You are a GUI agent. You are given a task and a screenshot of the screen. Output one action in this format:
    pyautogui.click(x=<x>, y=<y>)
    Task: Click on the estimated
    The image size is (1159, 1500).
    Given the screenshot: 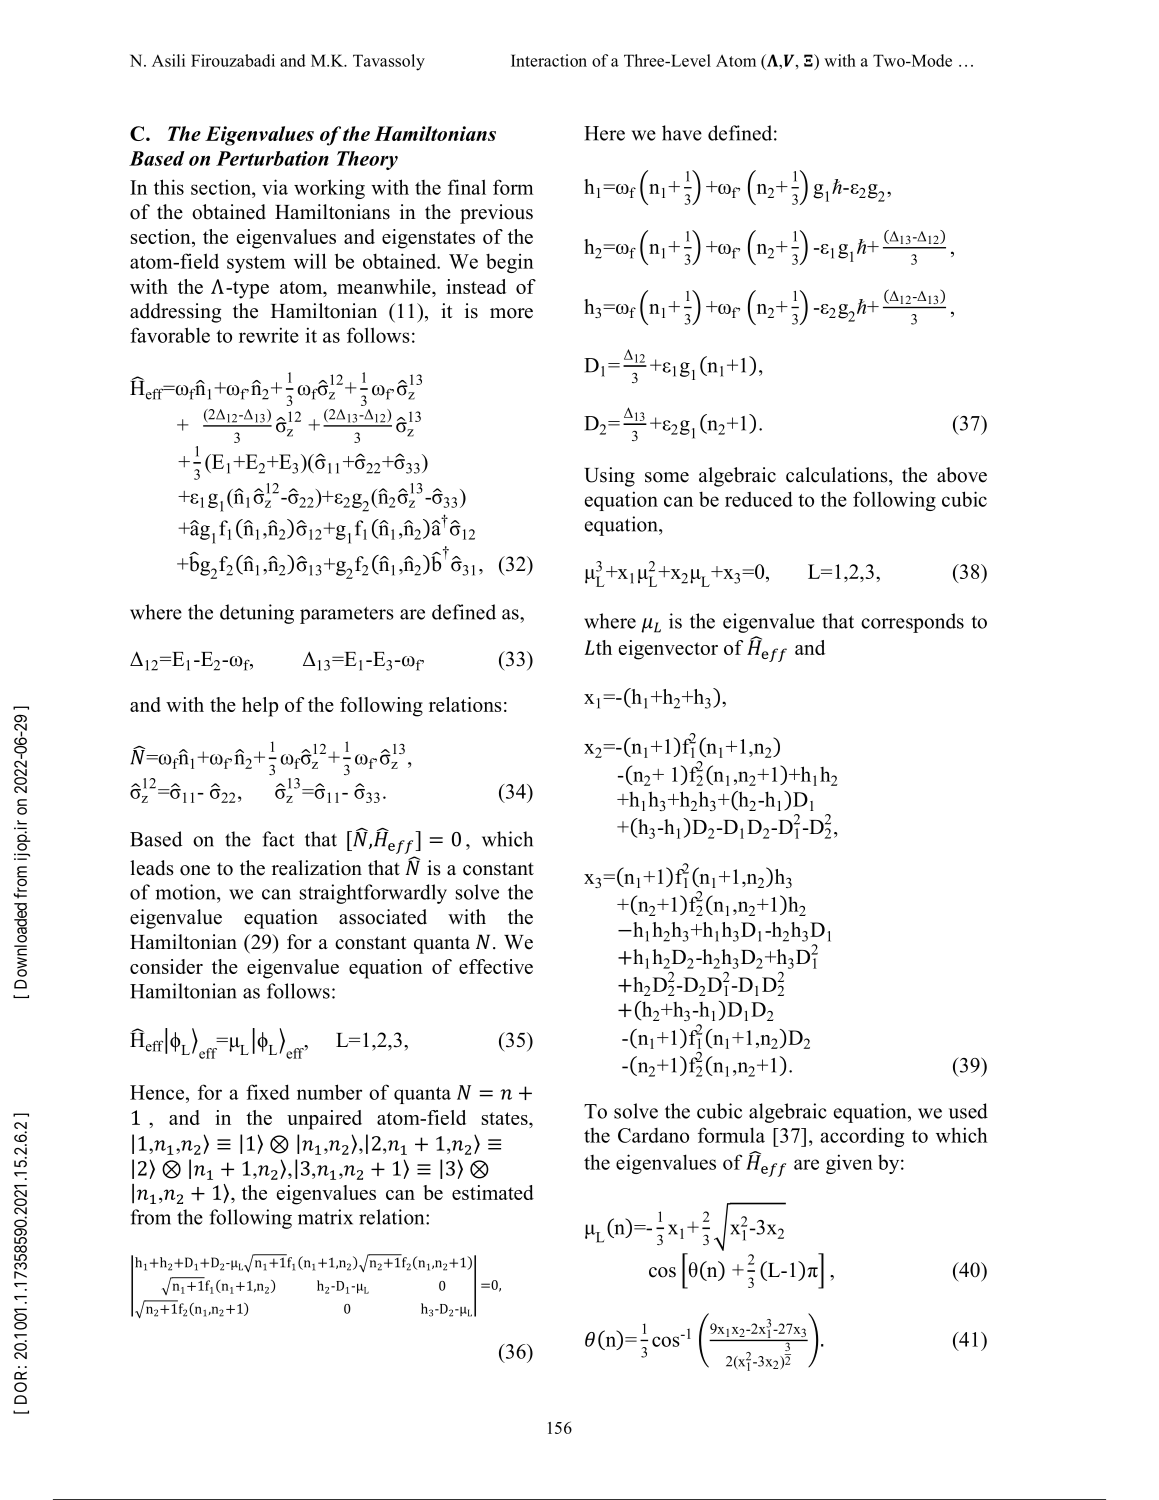 What is the action you would take?
    pyautogui.click(x=493, y=1192)
